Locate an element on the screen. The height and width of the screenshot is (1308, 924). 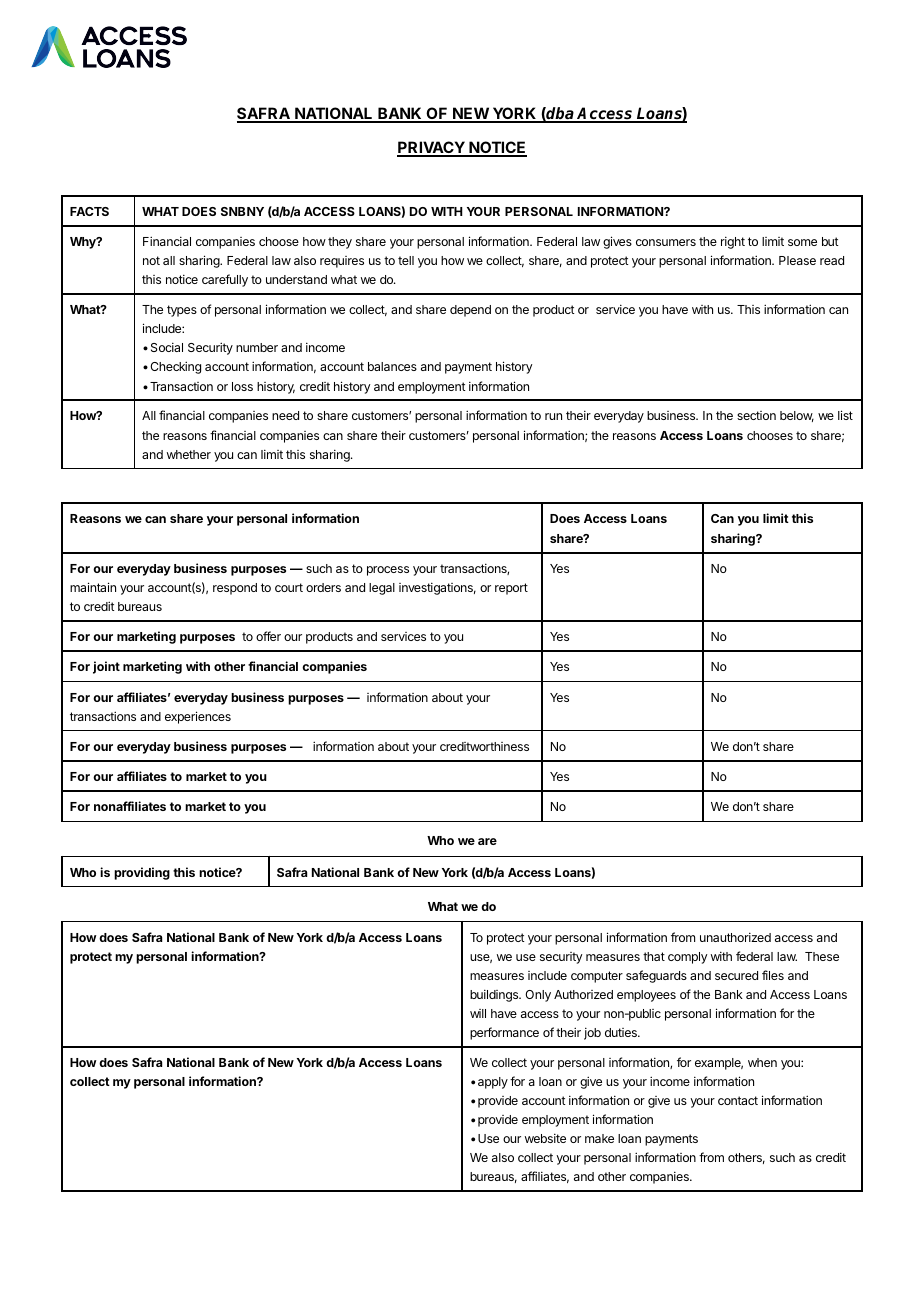
apply is located at coordinates (493, 1083).
